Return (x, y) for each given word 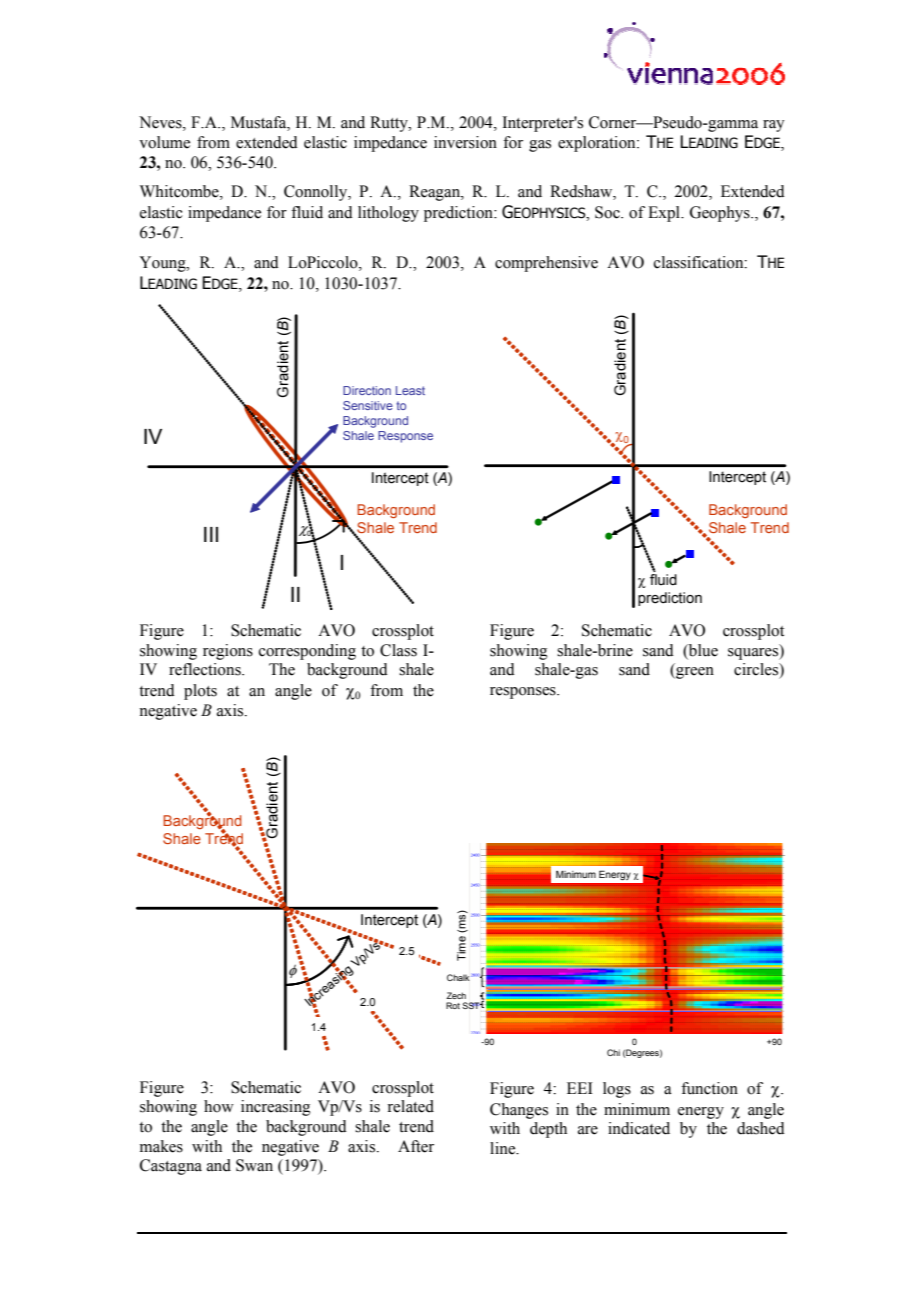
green (694, 673)
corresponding (307, 652)
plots (200, 692)
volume (164, 142)
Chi (613, 1052)
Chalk (459, 977)
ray (773, 126)
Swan (254, 1165)
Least (410, 390)
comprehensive (546, 264)
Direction (367, 390)
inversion (465, 142)
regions (228, 652)
